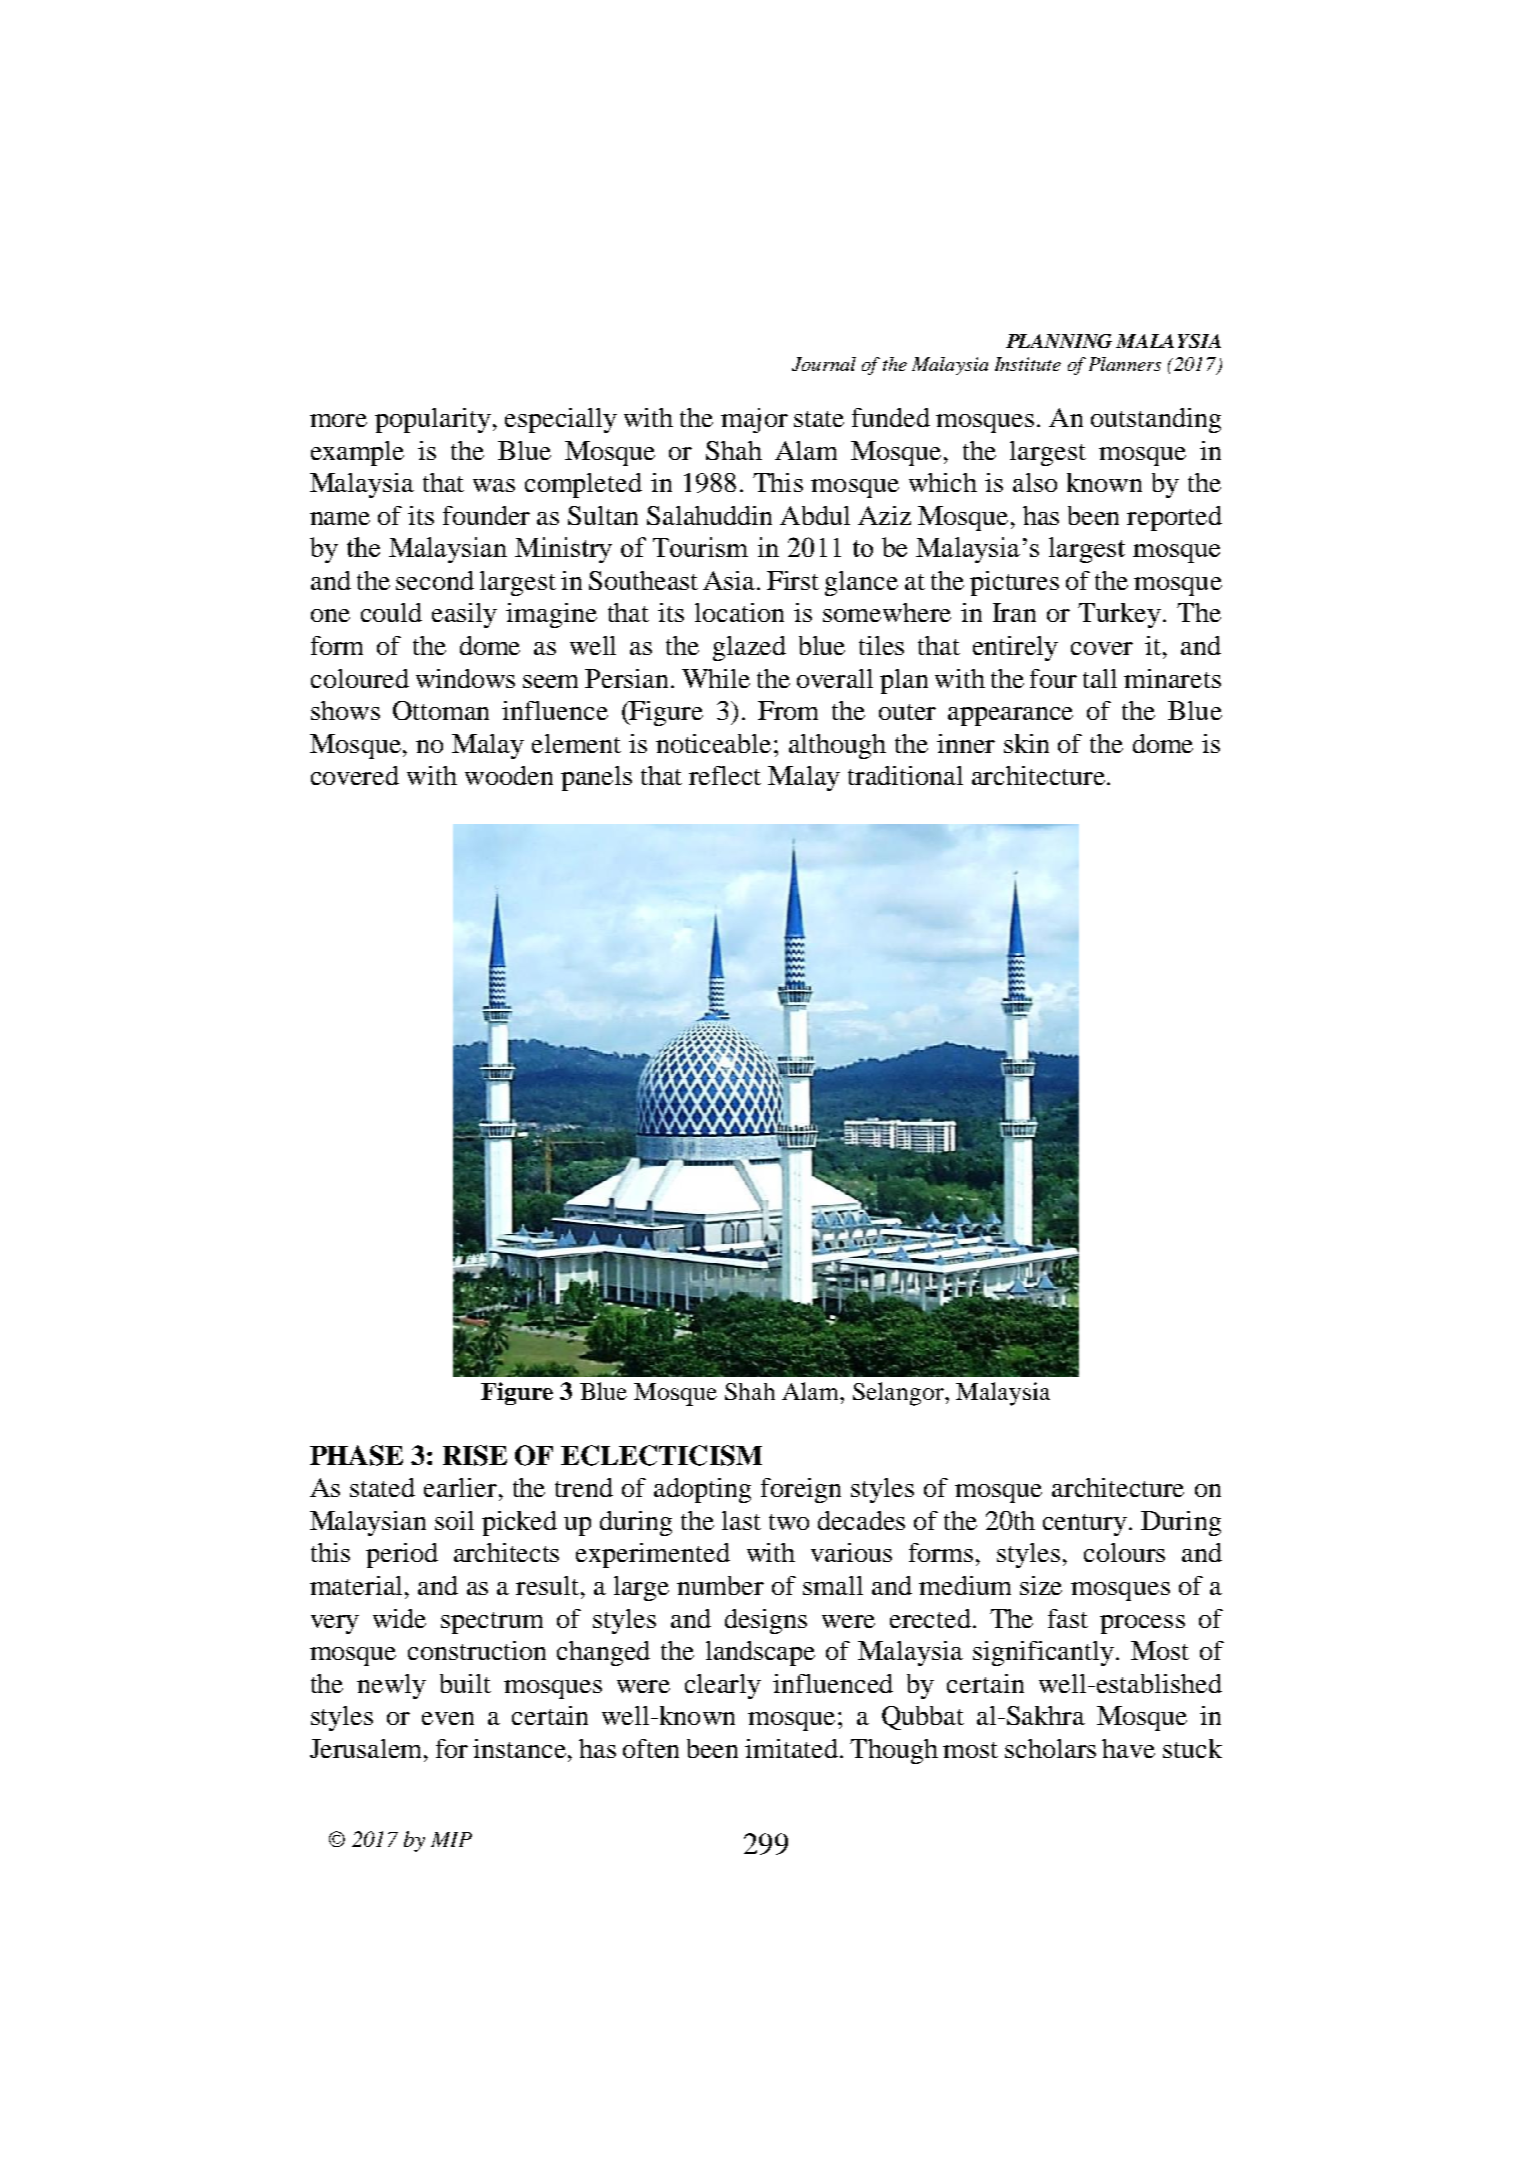 The height and width of the screenshot is (2166, 1532). I want to click on century, so click(1086, 1525).
